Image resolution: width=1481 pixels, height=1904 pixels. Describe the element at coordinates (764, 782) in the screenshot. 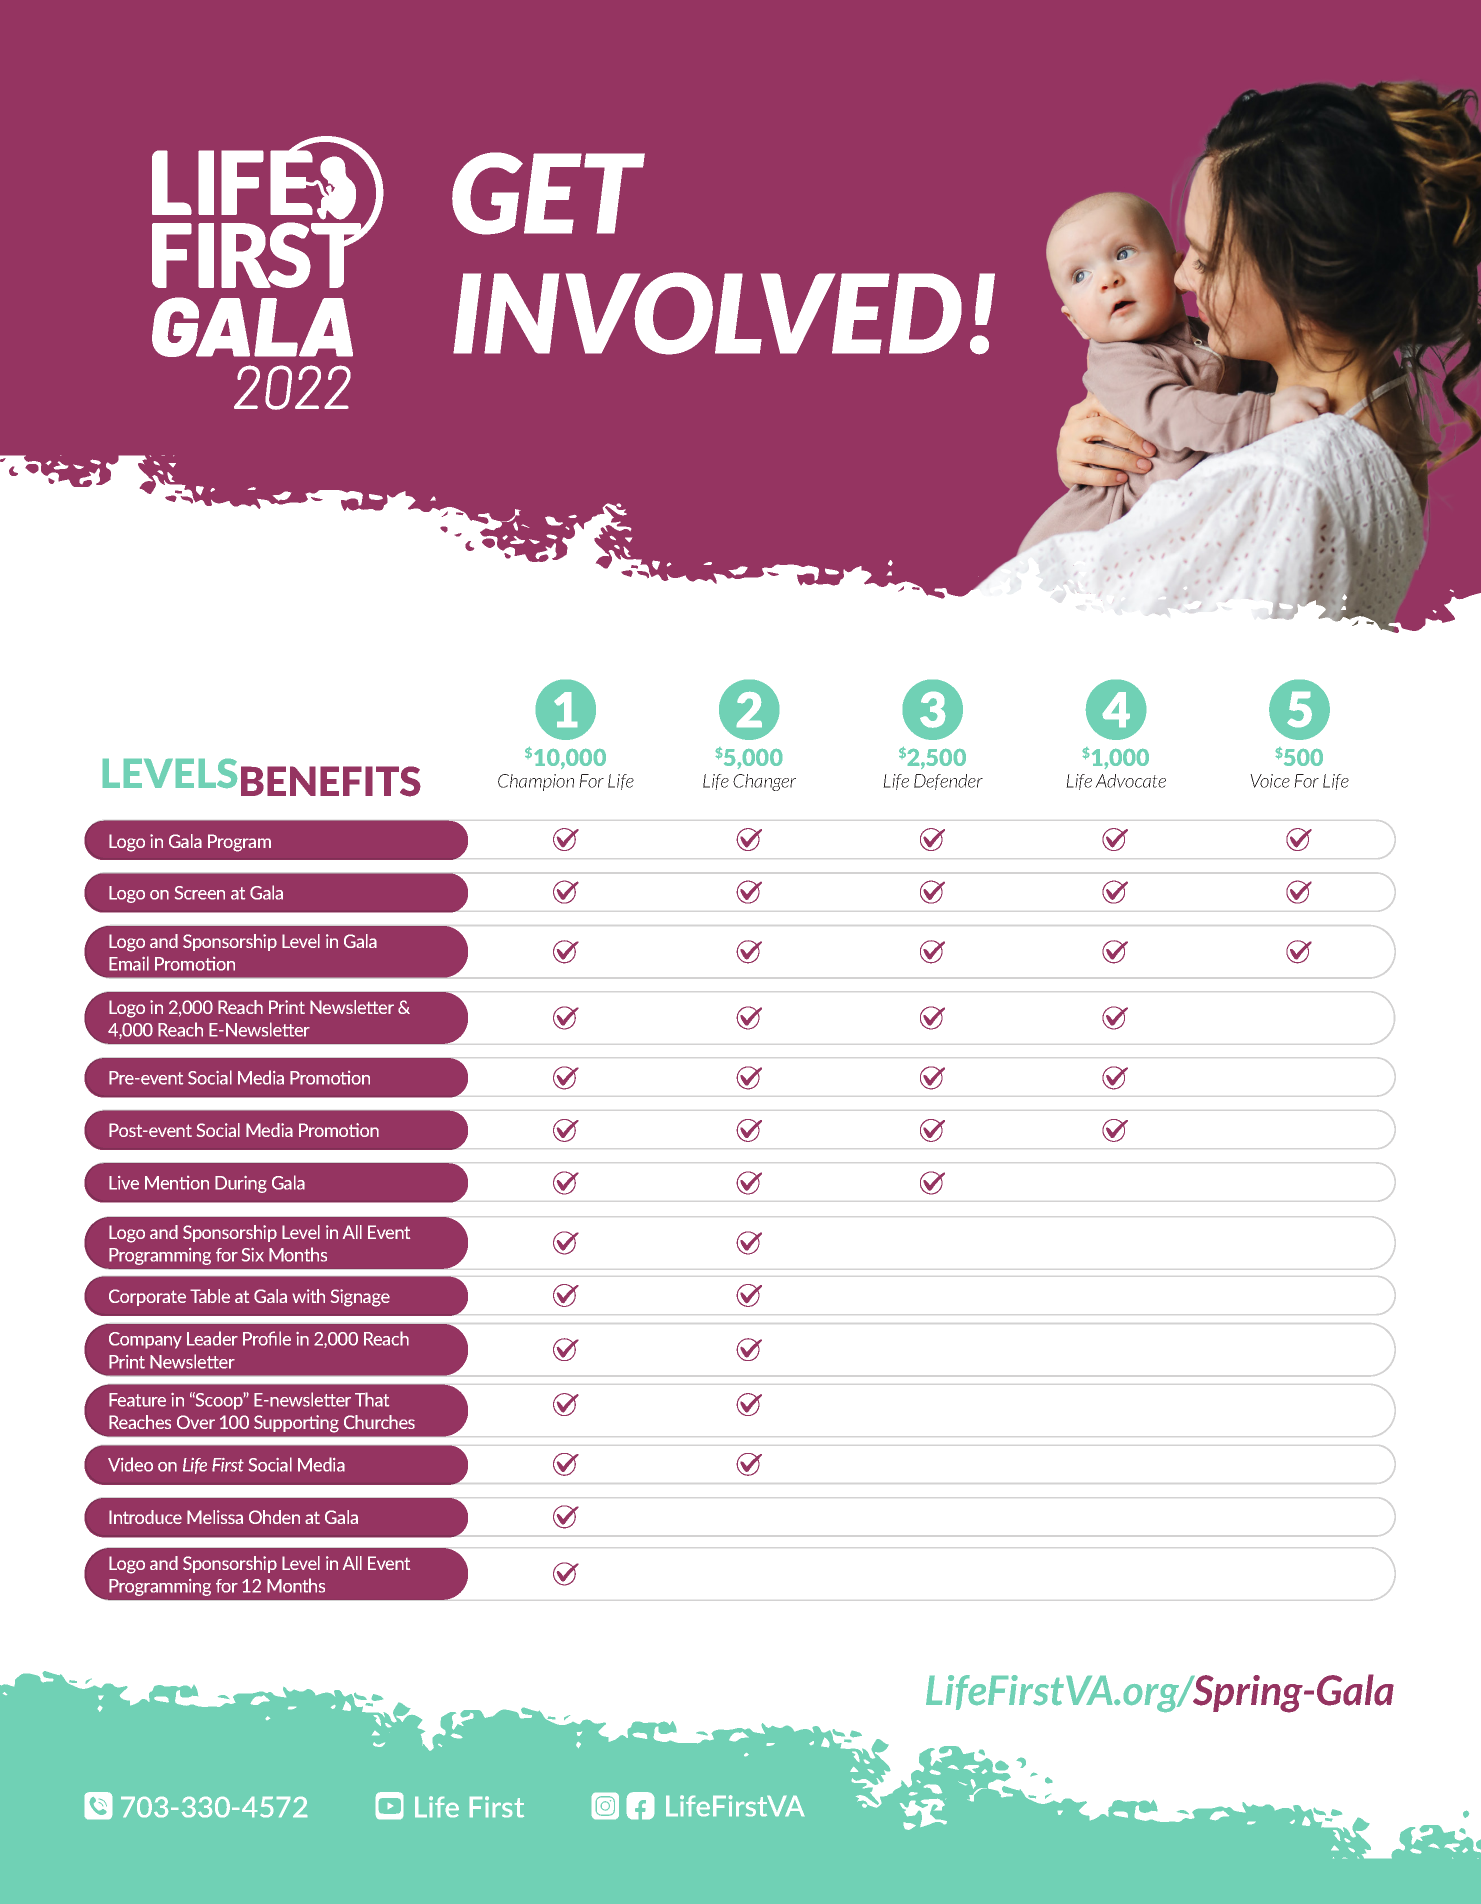

I see `Changer` at that location.
